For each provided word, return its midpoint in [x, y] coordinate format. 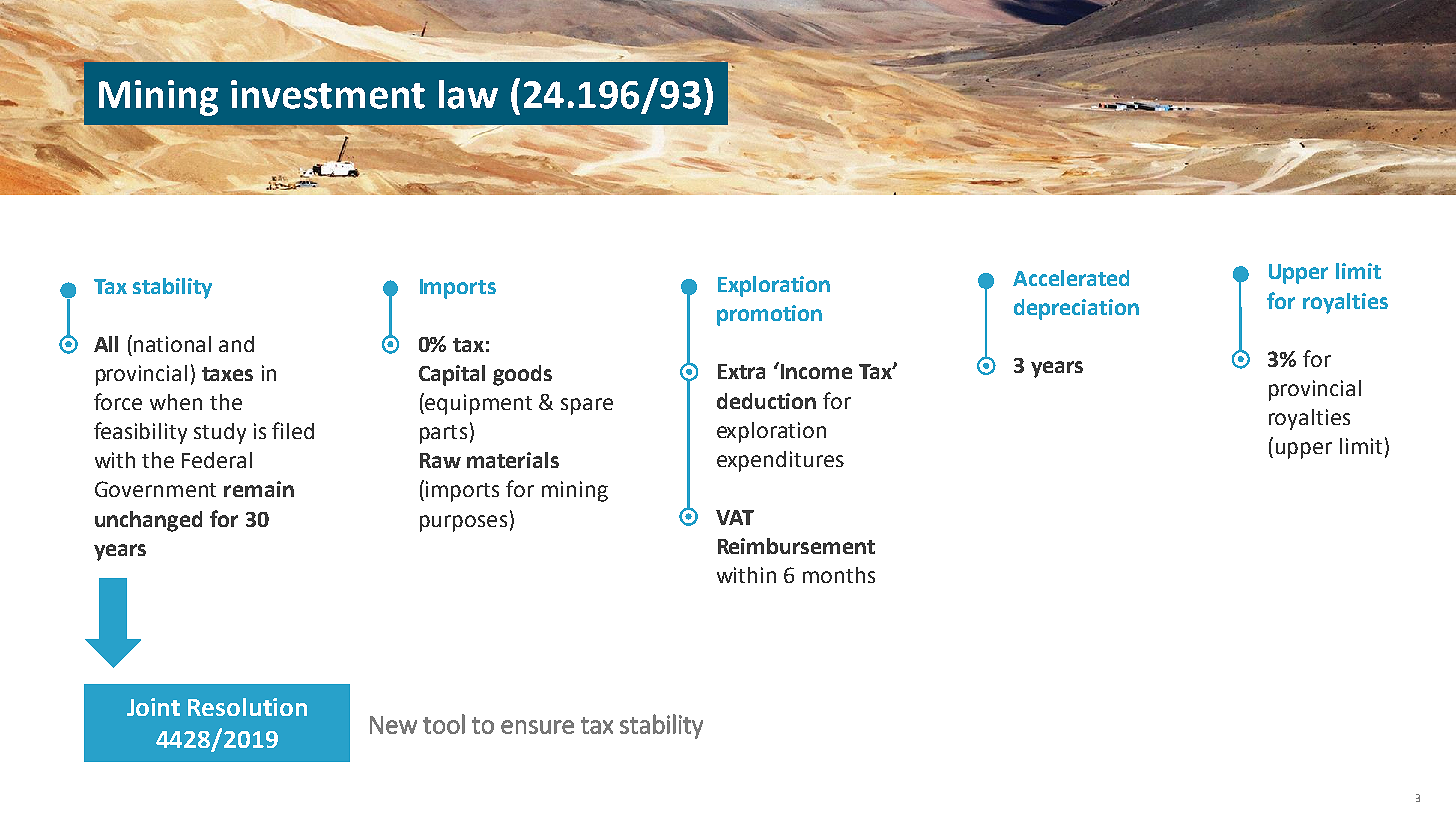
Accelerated [1071, 278]
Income [815, 370]
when [176, 402]
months [839, 575]
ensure [537, 727]
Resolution [247, 707]
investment [328, 94]
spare [587, 406]
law [468, 94]
